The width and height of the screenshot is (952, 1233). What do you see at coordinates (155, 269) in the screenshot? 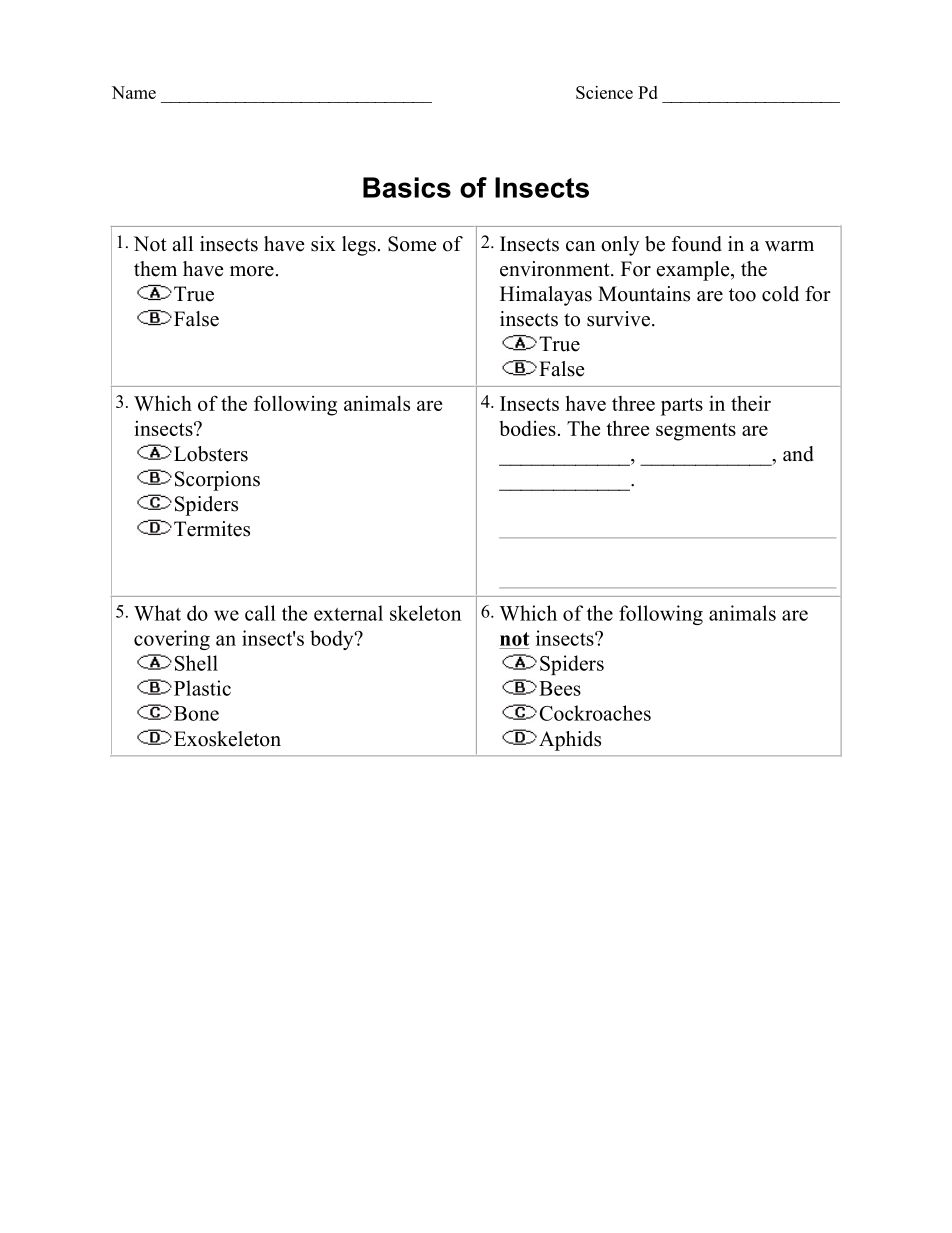
I see `them` at bounding box center [155, 269].
